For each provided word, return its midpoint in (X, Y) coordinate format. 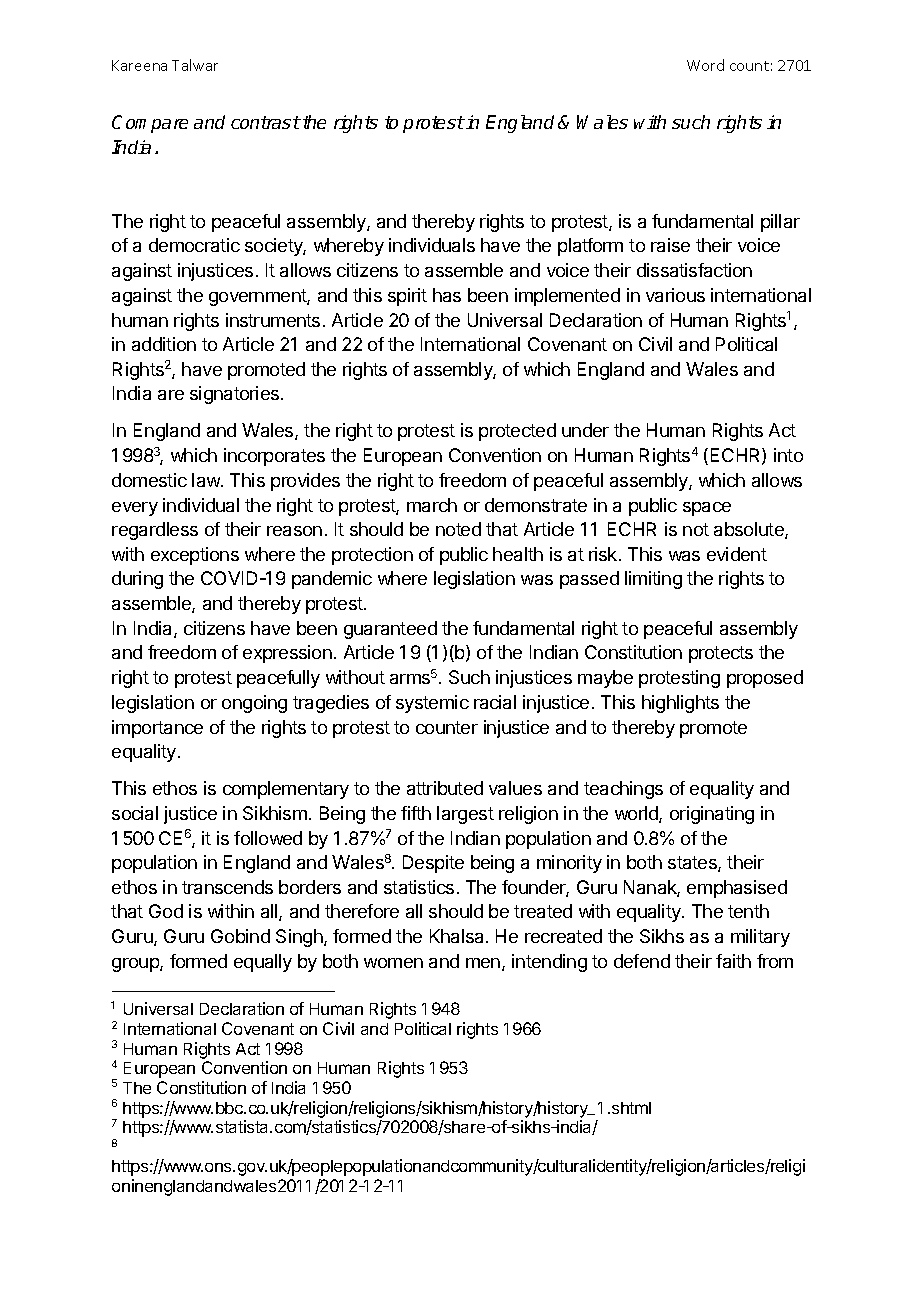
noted (458, 529)
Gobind (240, 936)
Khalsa (458, 936)
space (707, 509)
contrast (266, 122)
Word (705, 65)
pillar (780, 223)
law (207, 480)
